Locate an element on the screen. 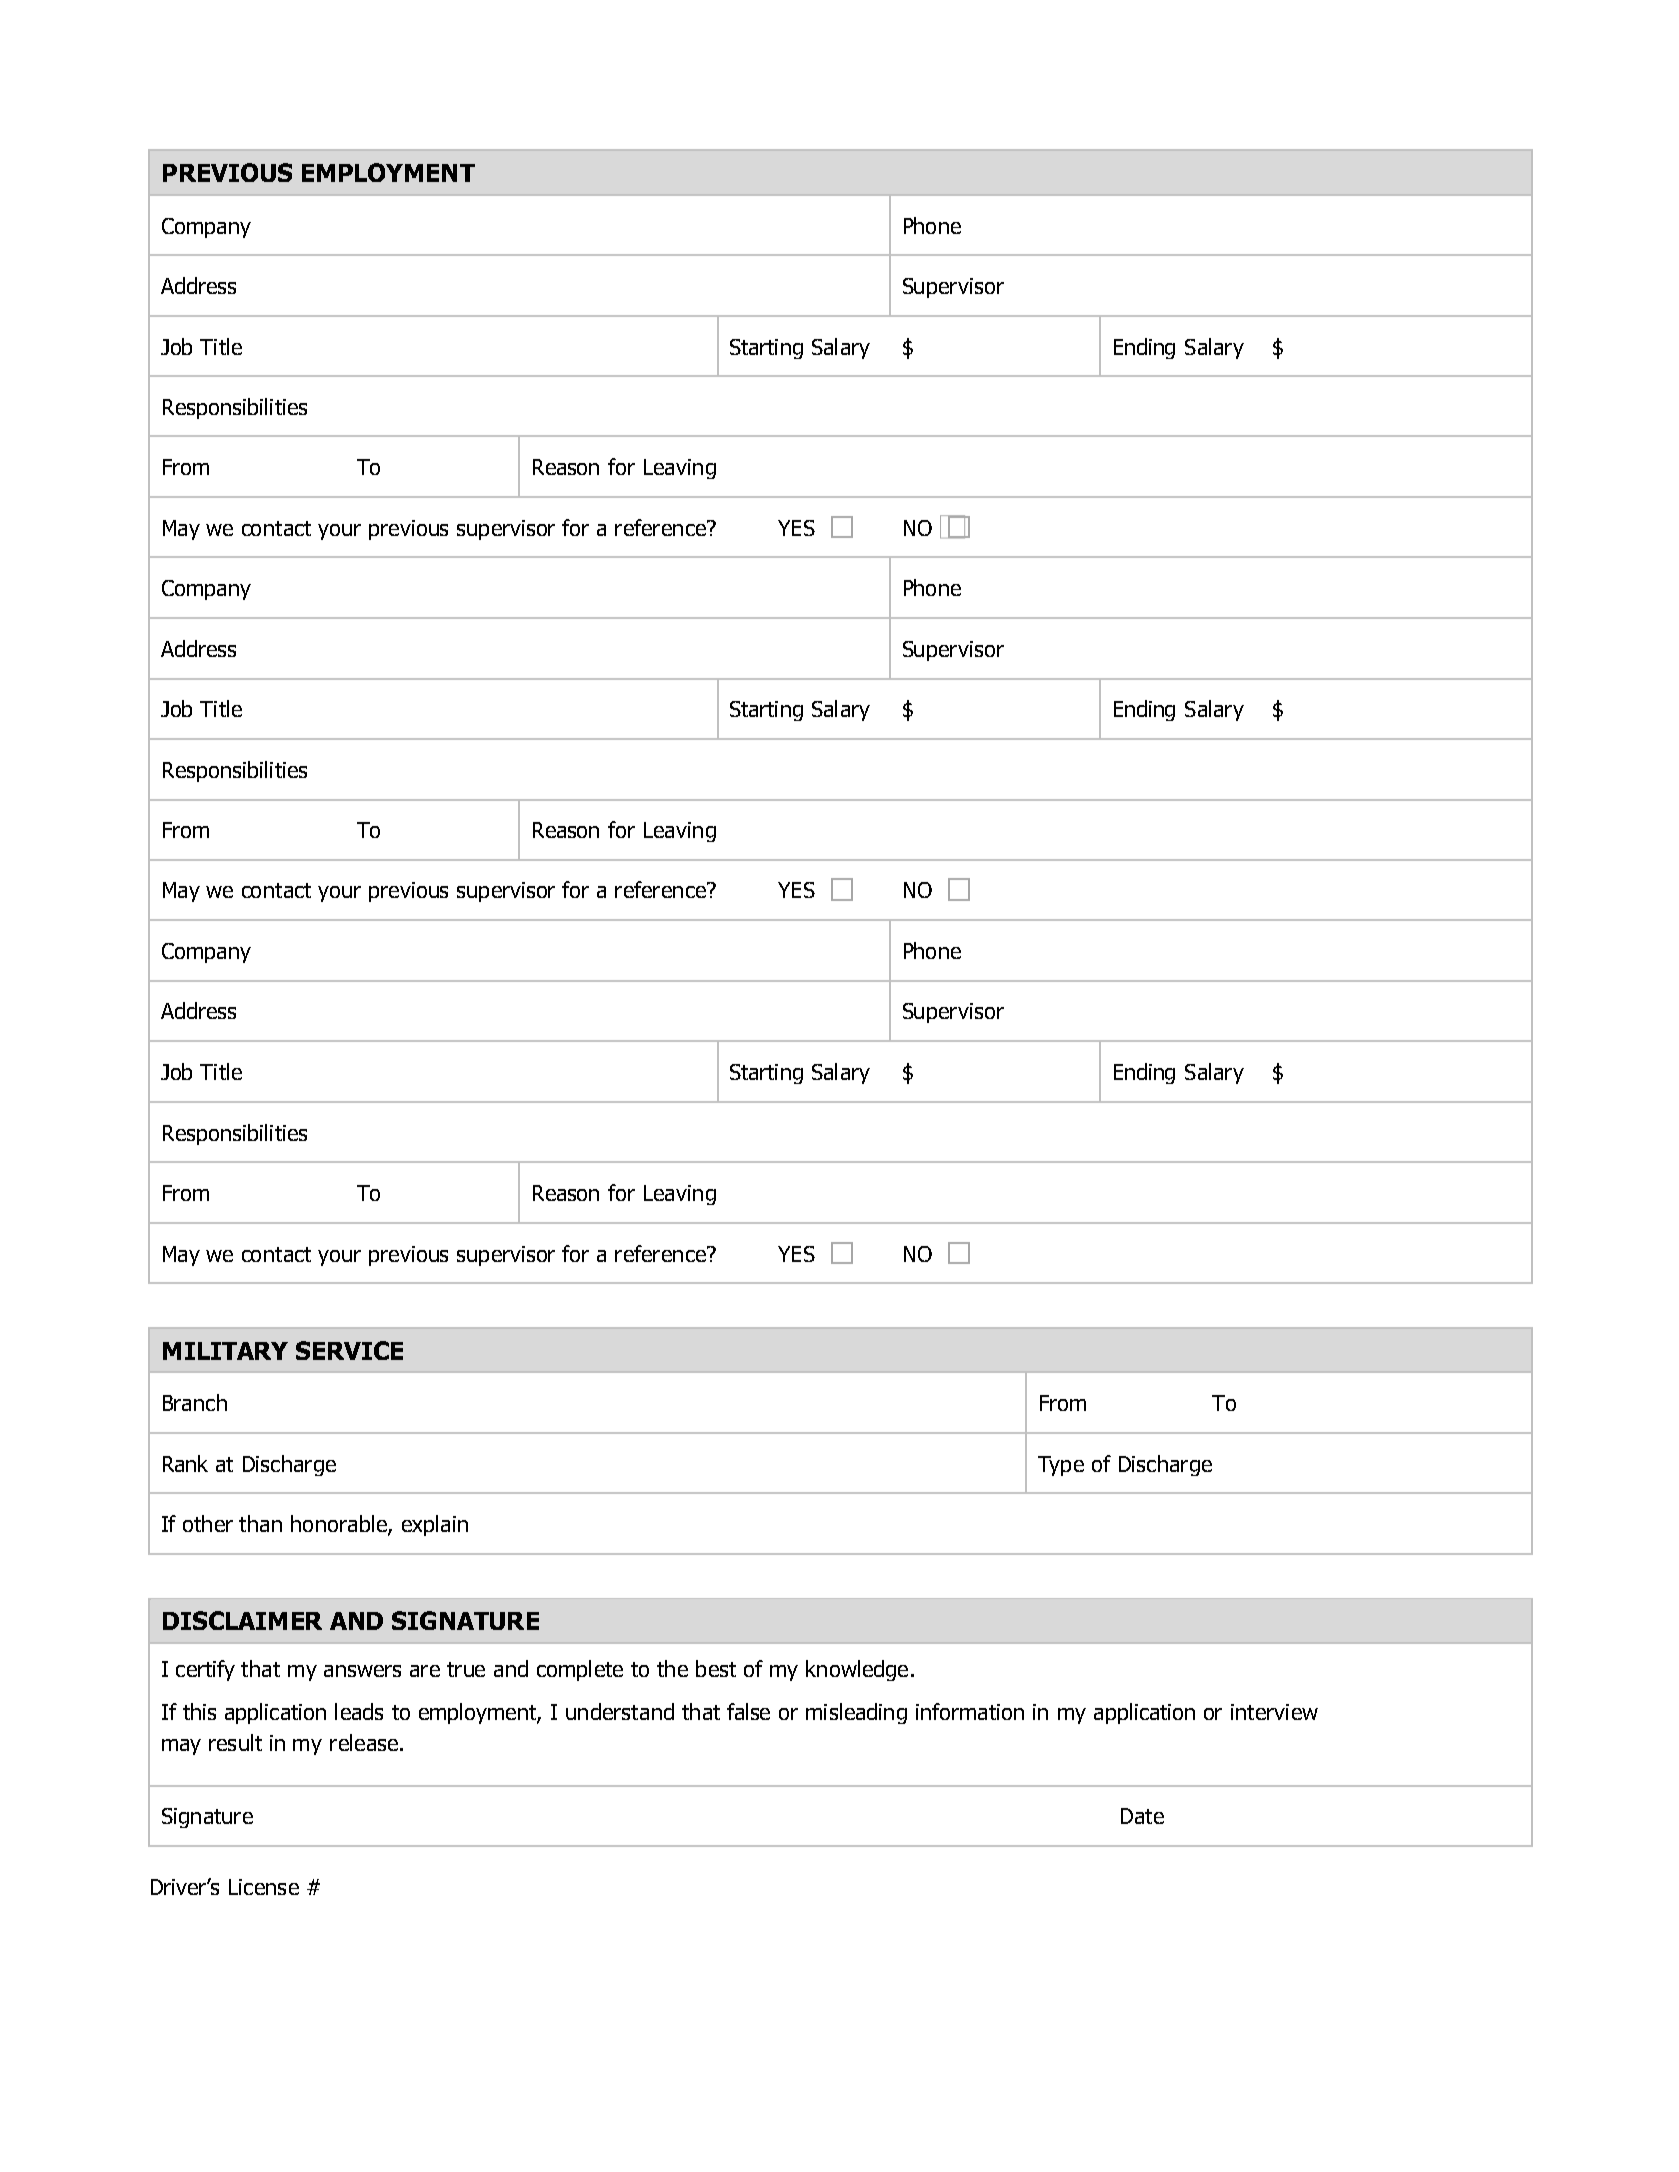 The width and height of the screenshot is (1679, 2172). SERVICE is located at coordinates (349, 1350).
